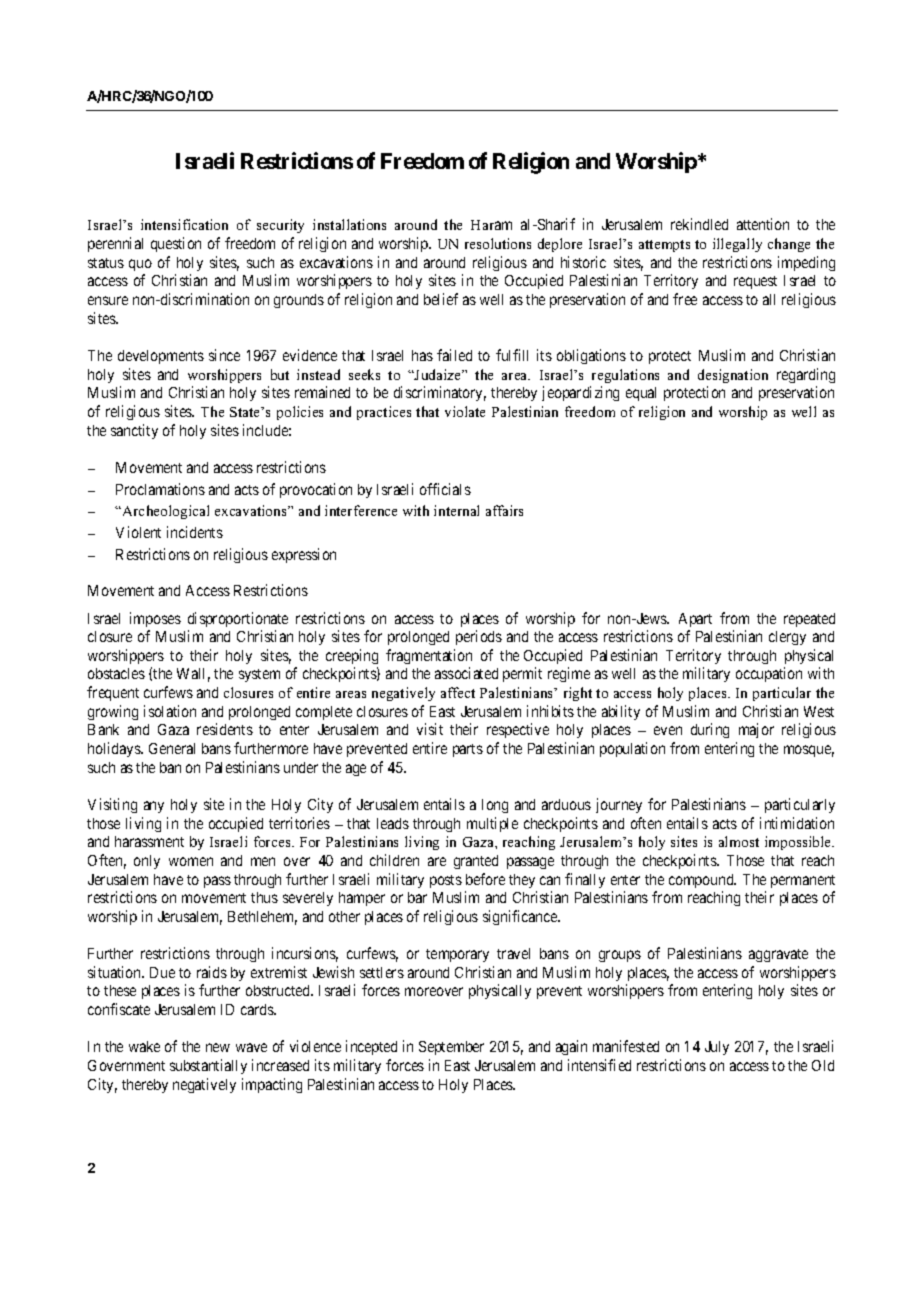 Image resolution: width=924 pixels, height=1308 pixels. What do you see at coordinates (737, 245) in the screenshot?
I see `illegally` at bounding box center [737, 245].
